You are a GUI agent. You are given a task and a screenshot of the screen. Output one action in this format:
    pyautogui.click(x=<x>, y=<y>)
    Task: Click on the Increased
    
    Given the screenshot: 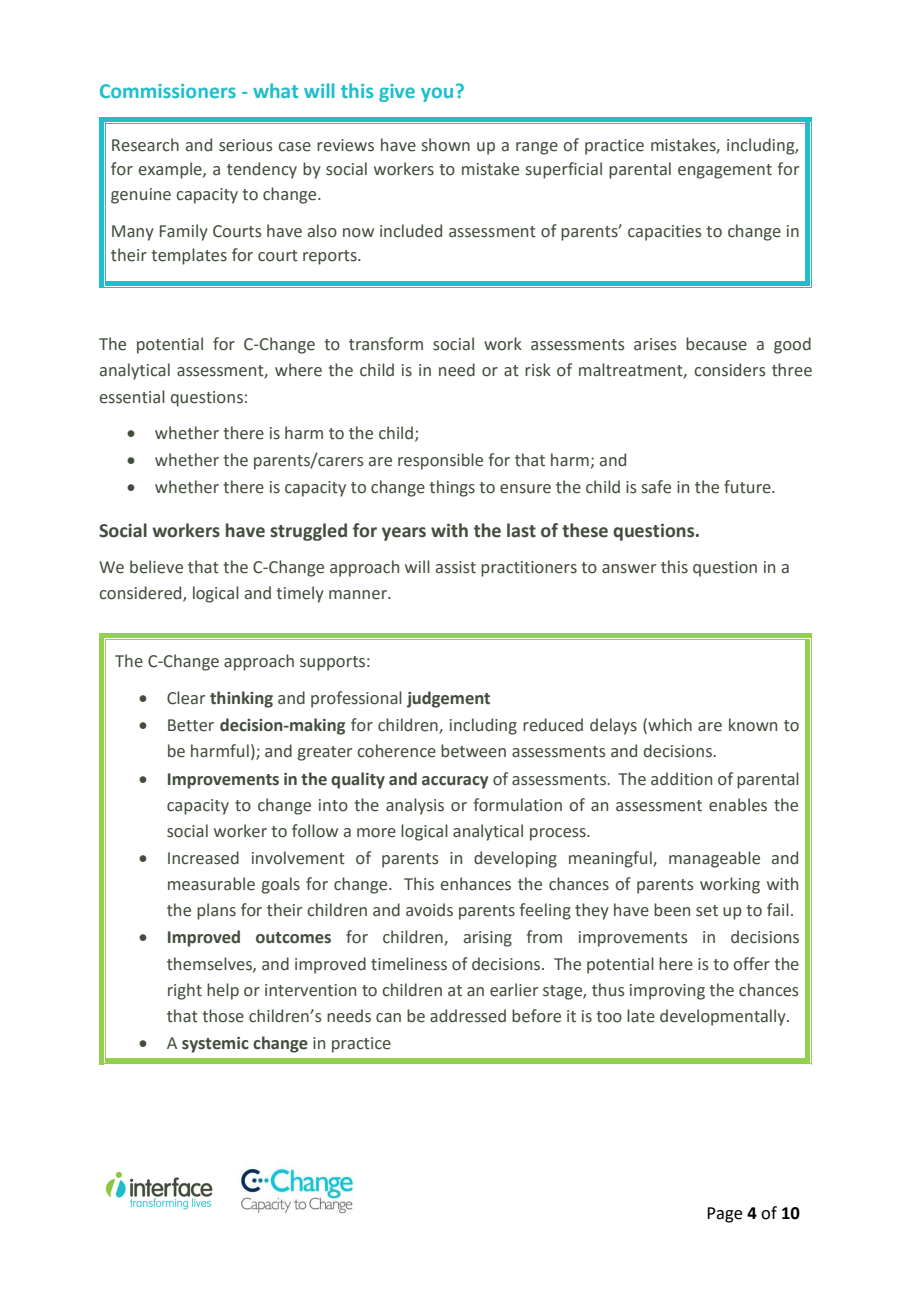 What is the action you would take?
    pyautogui.click(x=203, y=858)
